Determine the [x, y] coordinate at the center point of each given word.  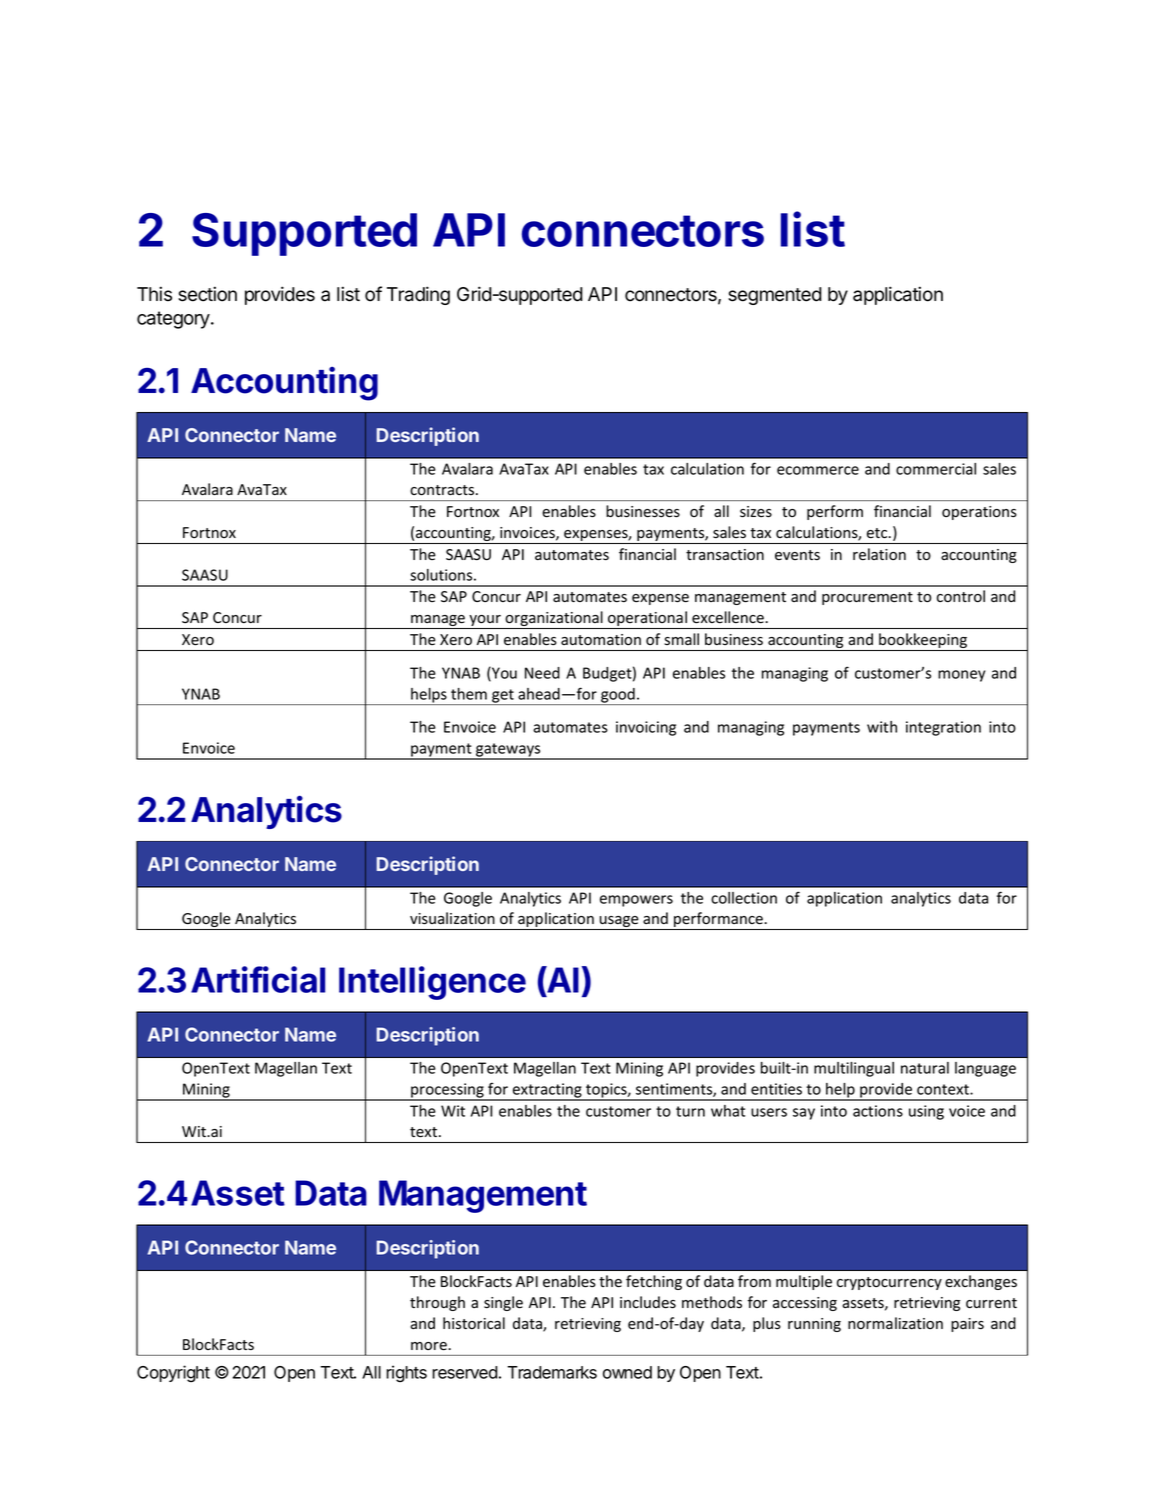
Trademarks [552, 1372]
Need [542, 673]
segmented [775, 296]
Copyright [173, 1374]
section [207, 294]
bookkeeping [923, 642]
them [469, 694]
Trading [418, 295]
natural [925, 1068]
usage [619, 923]
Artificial [258, 979]
